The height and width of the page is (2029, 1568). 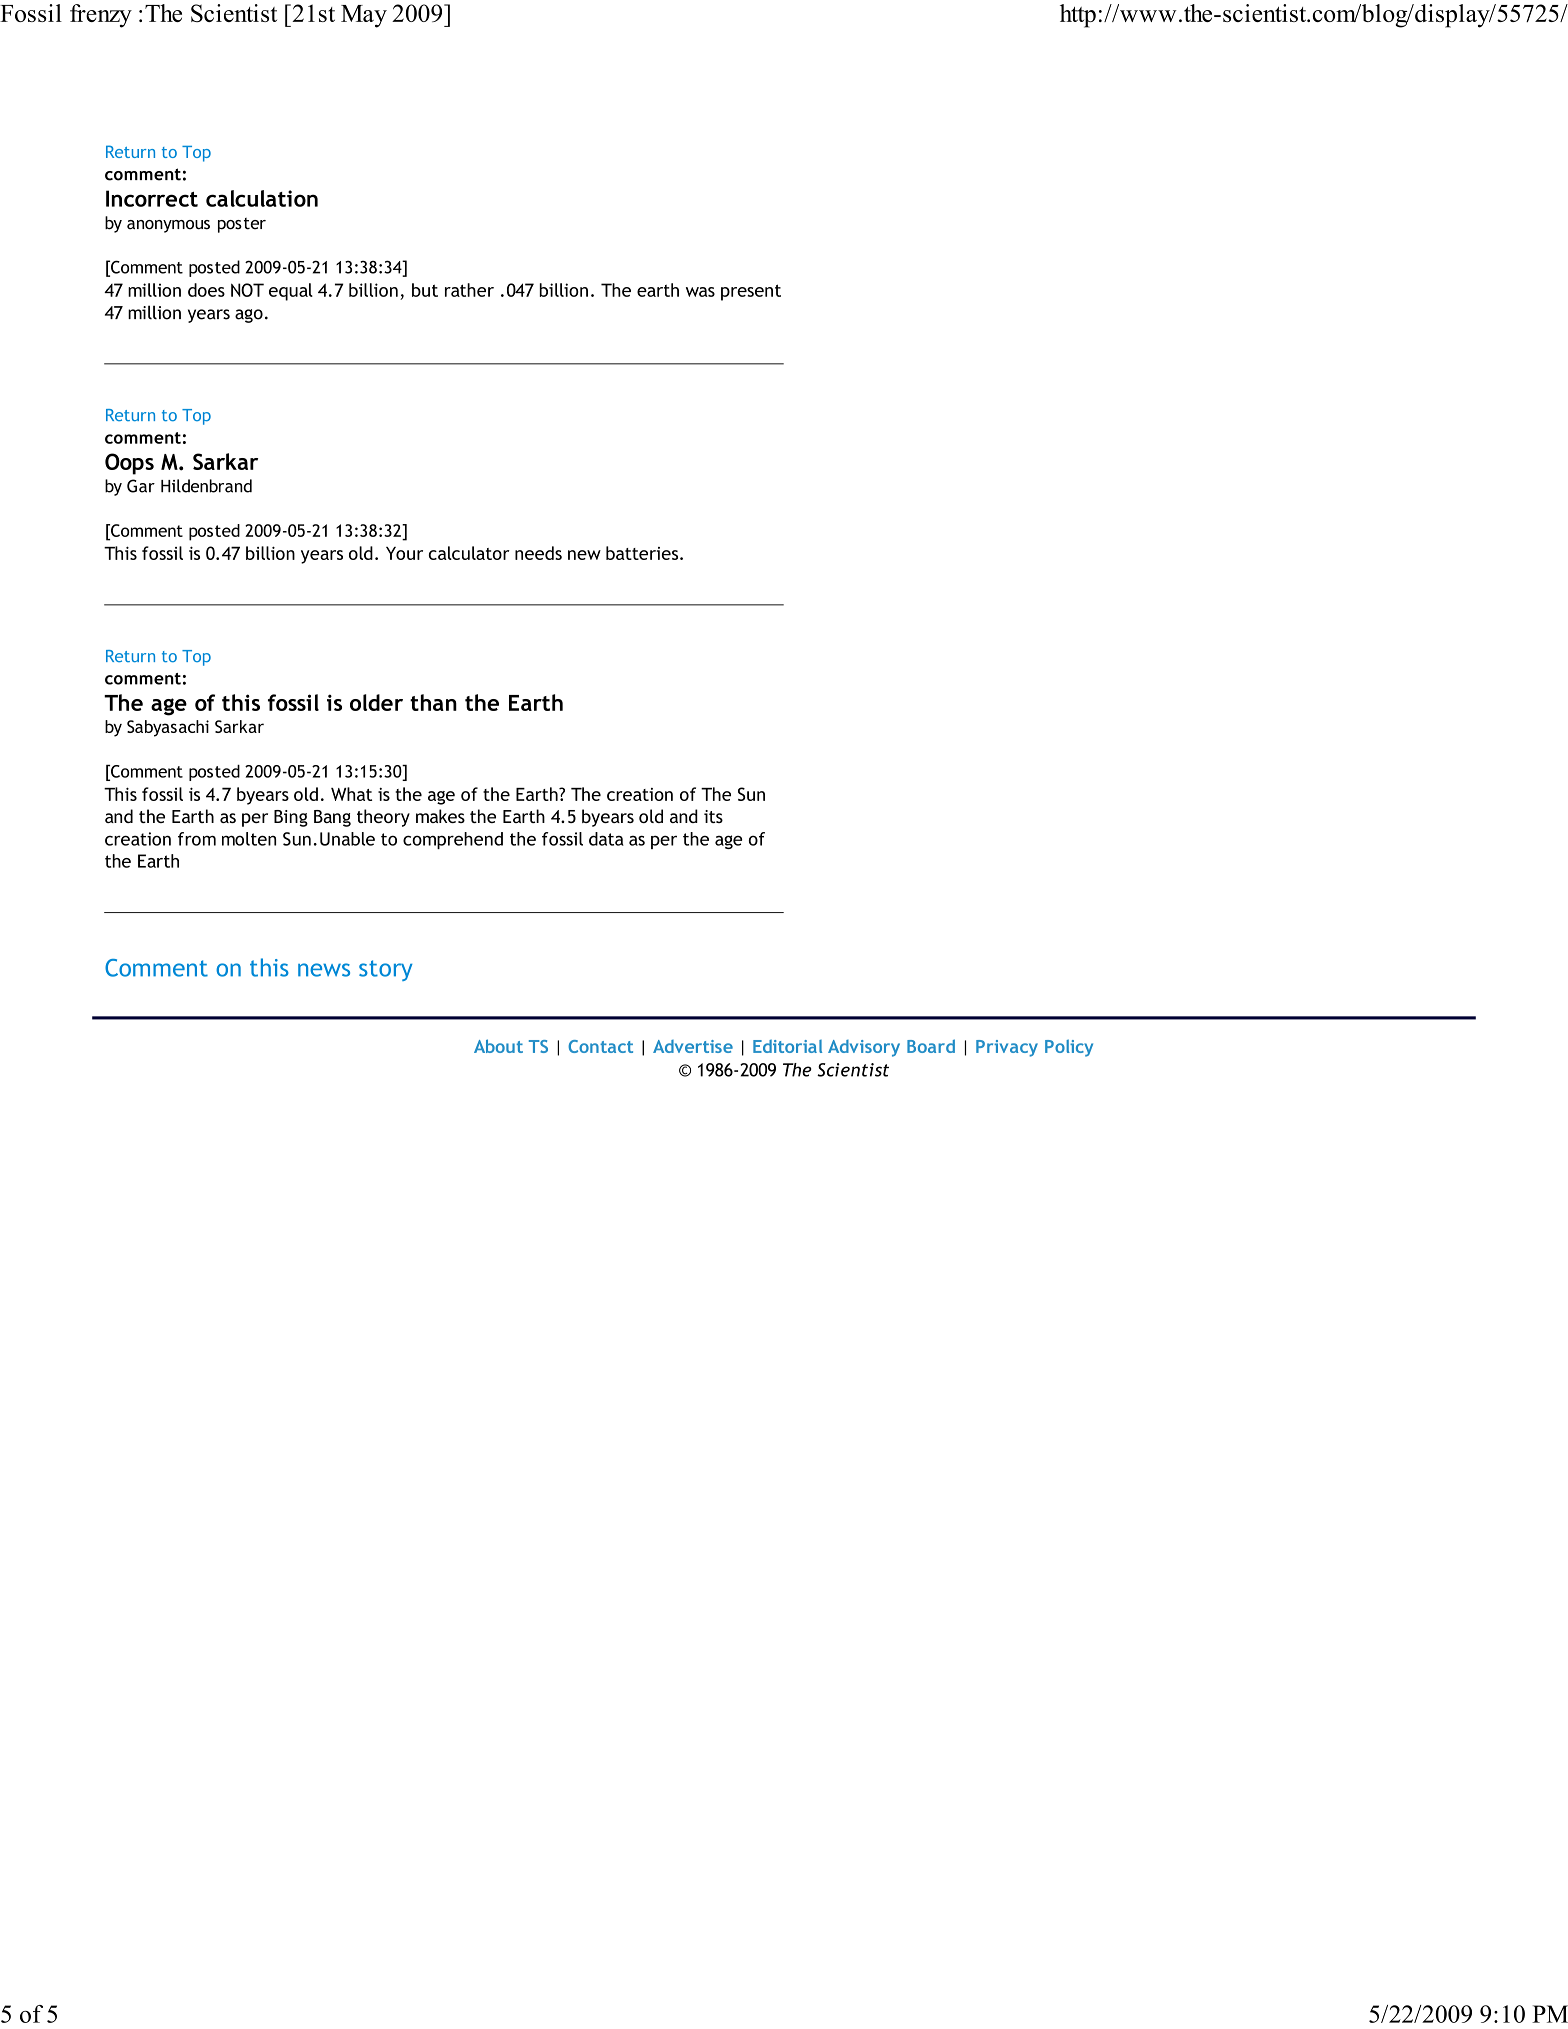 What do you see at coordinates (433, 702) in the page?
I see `than` at bounding box center [433, 702].
